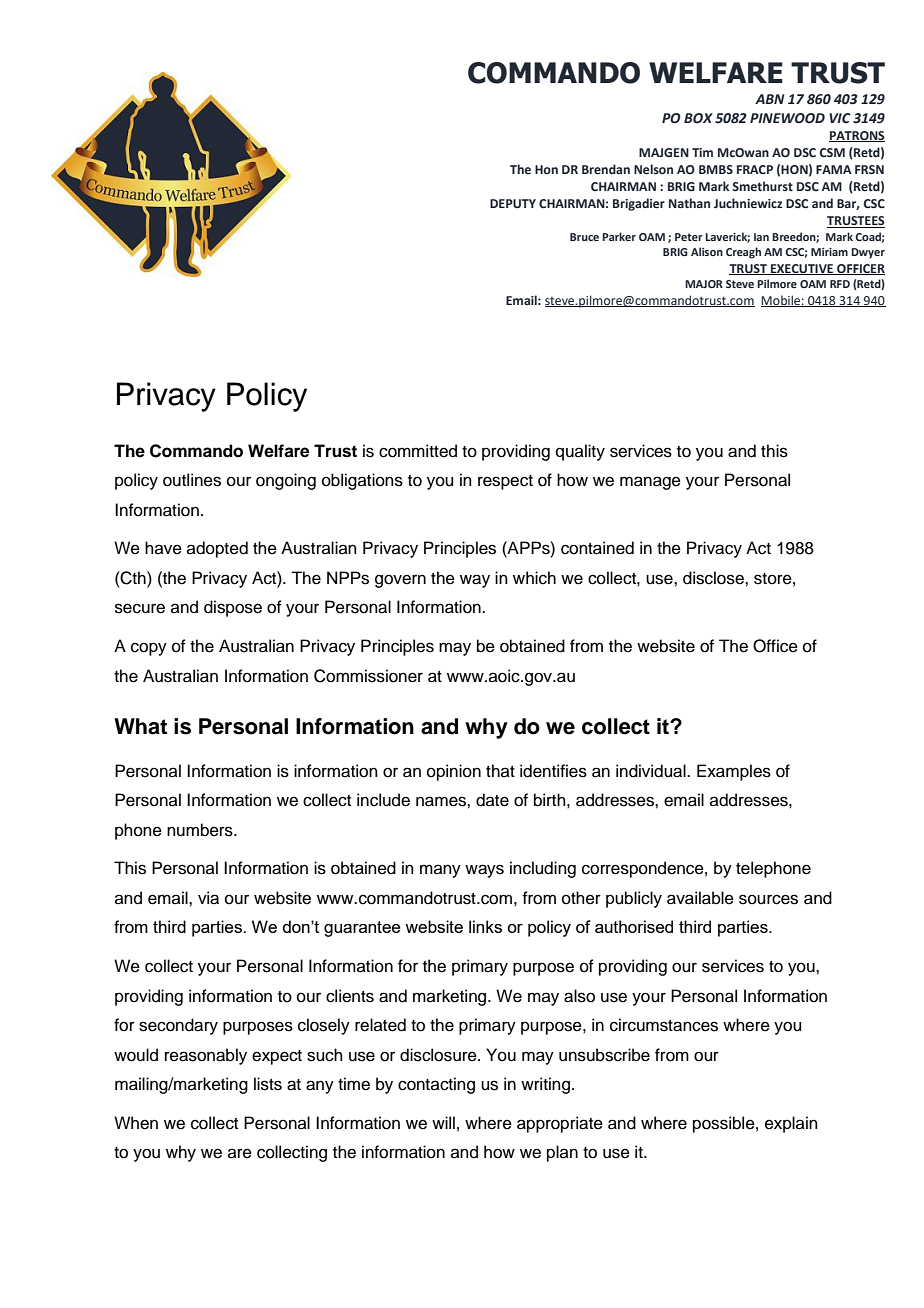 This screenshot has width=924, height=1308. Describe the element at coordinates (201, 830) in the screenshot. I see `numbers` at that location.
